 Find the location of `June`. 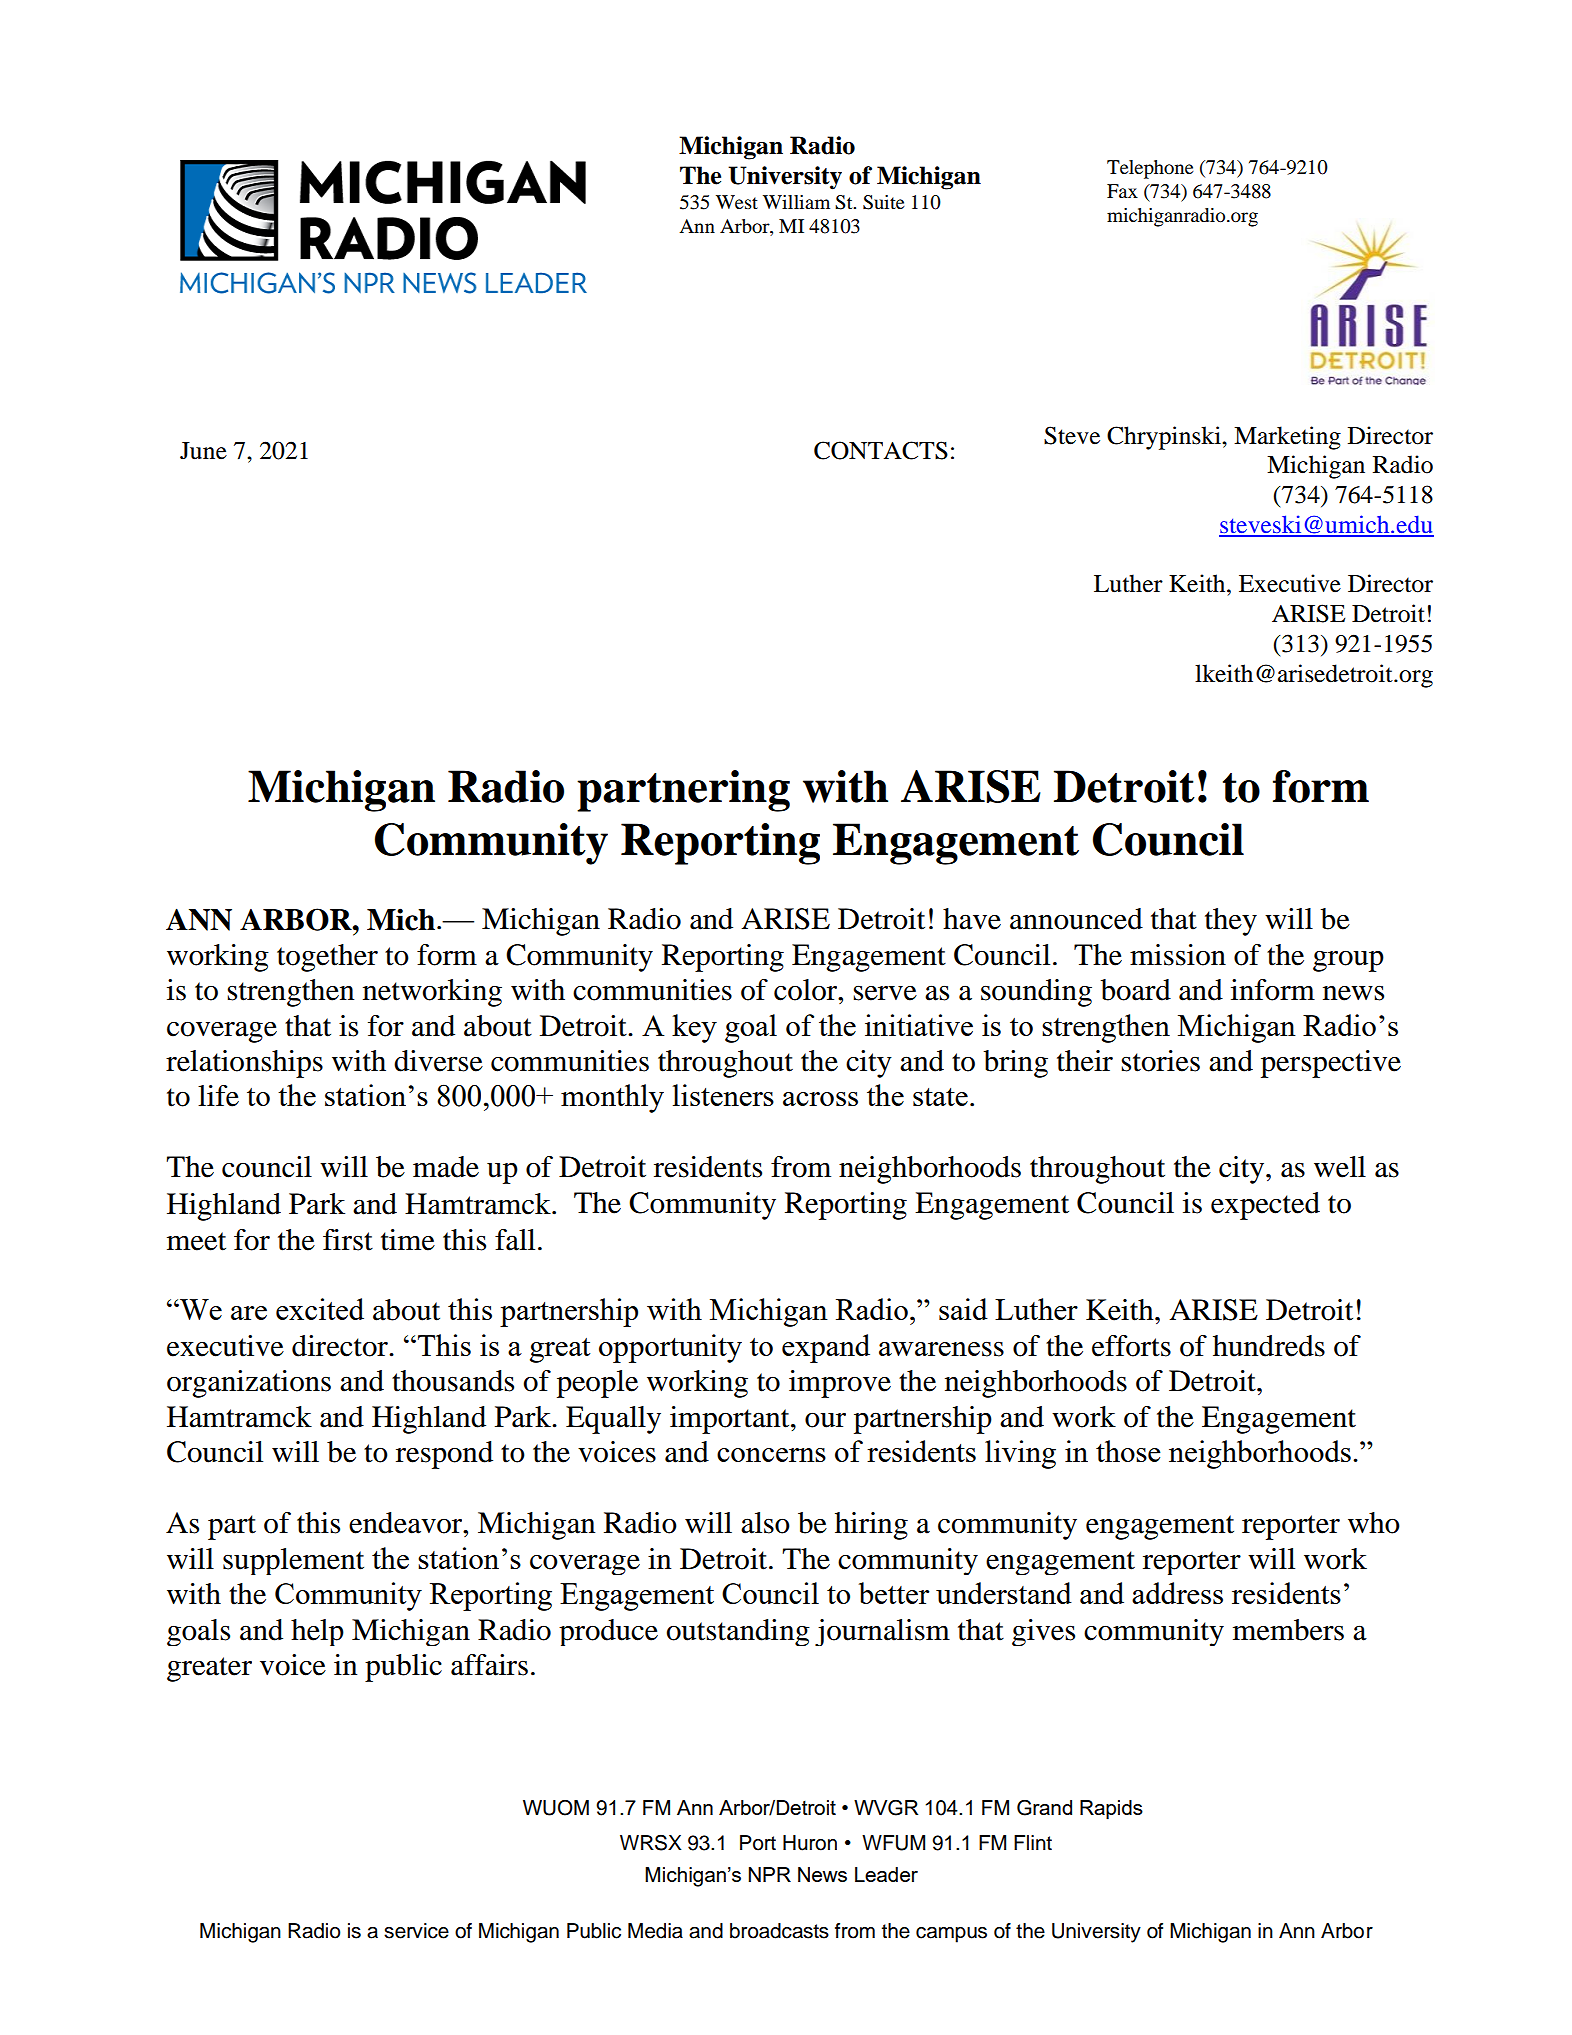

June is located at coordinates (203, 451).
